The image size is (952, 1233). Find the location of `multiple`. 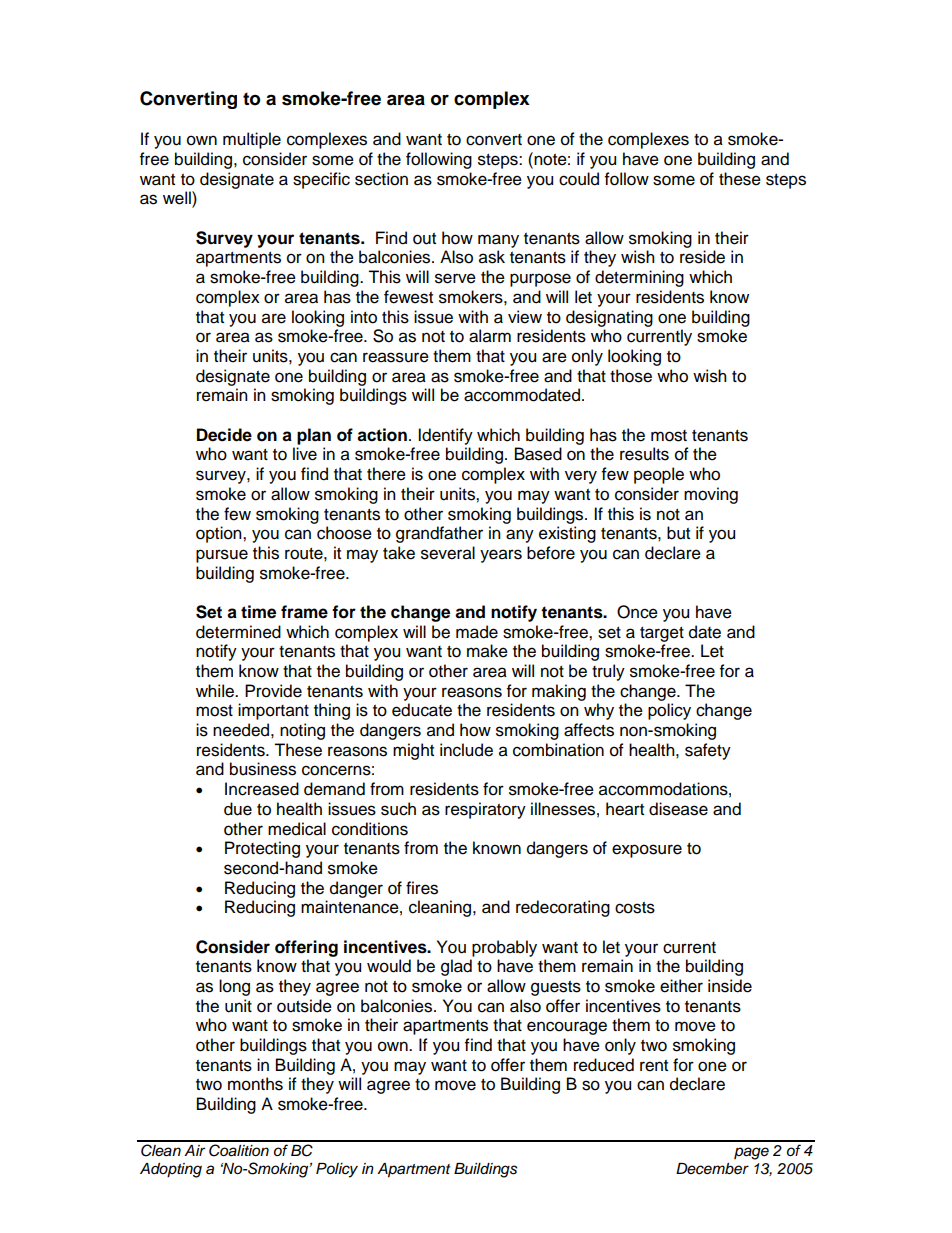

multiple is located at coordinates (252, 140).
